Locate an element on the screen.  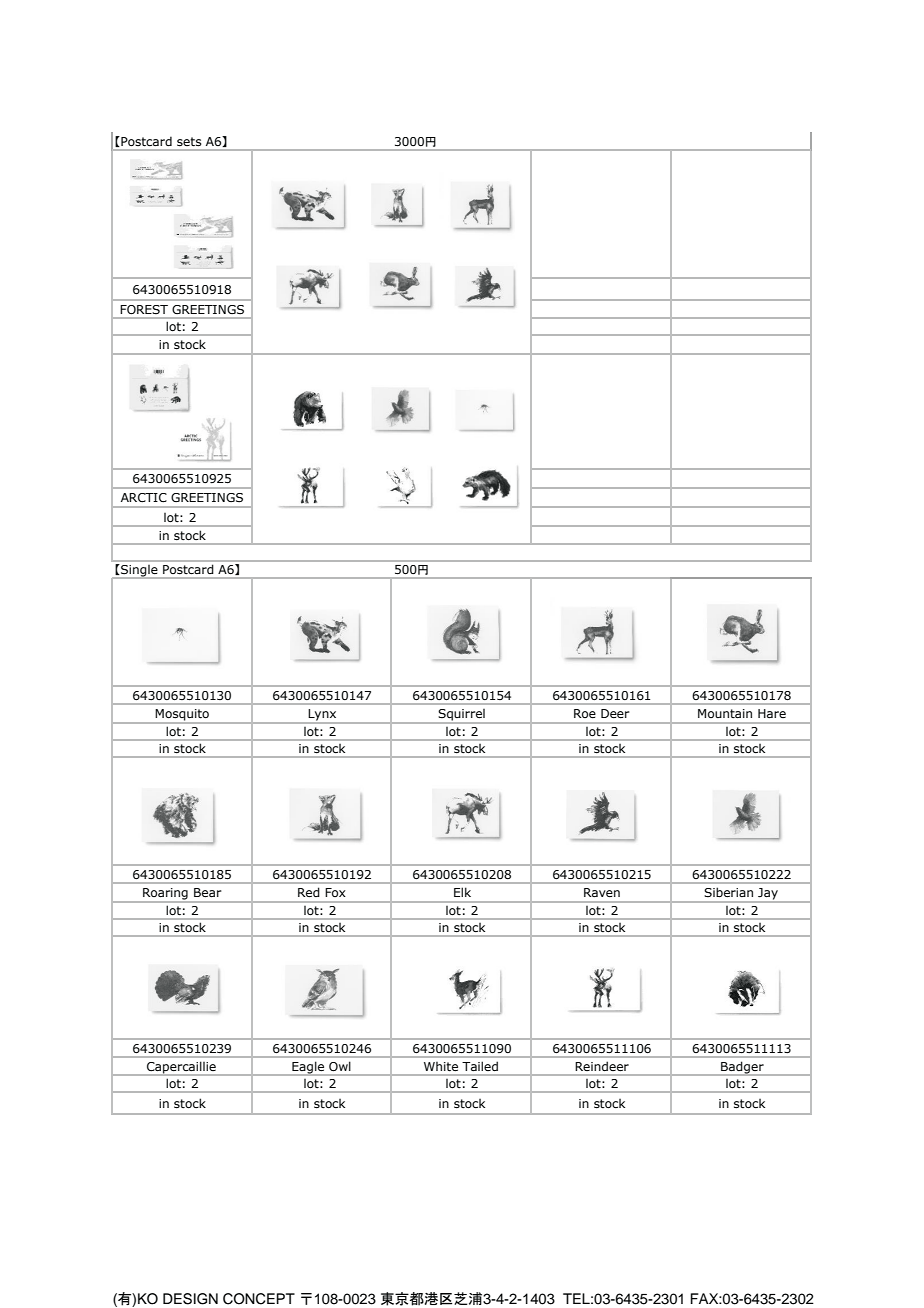
Siberian is located at coordinates (728, 892).
